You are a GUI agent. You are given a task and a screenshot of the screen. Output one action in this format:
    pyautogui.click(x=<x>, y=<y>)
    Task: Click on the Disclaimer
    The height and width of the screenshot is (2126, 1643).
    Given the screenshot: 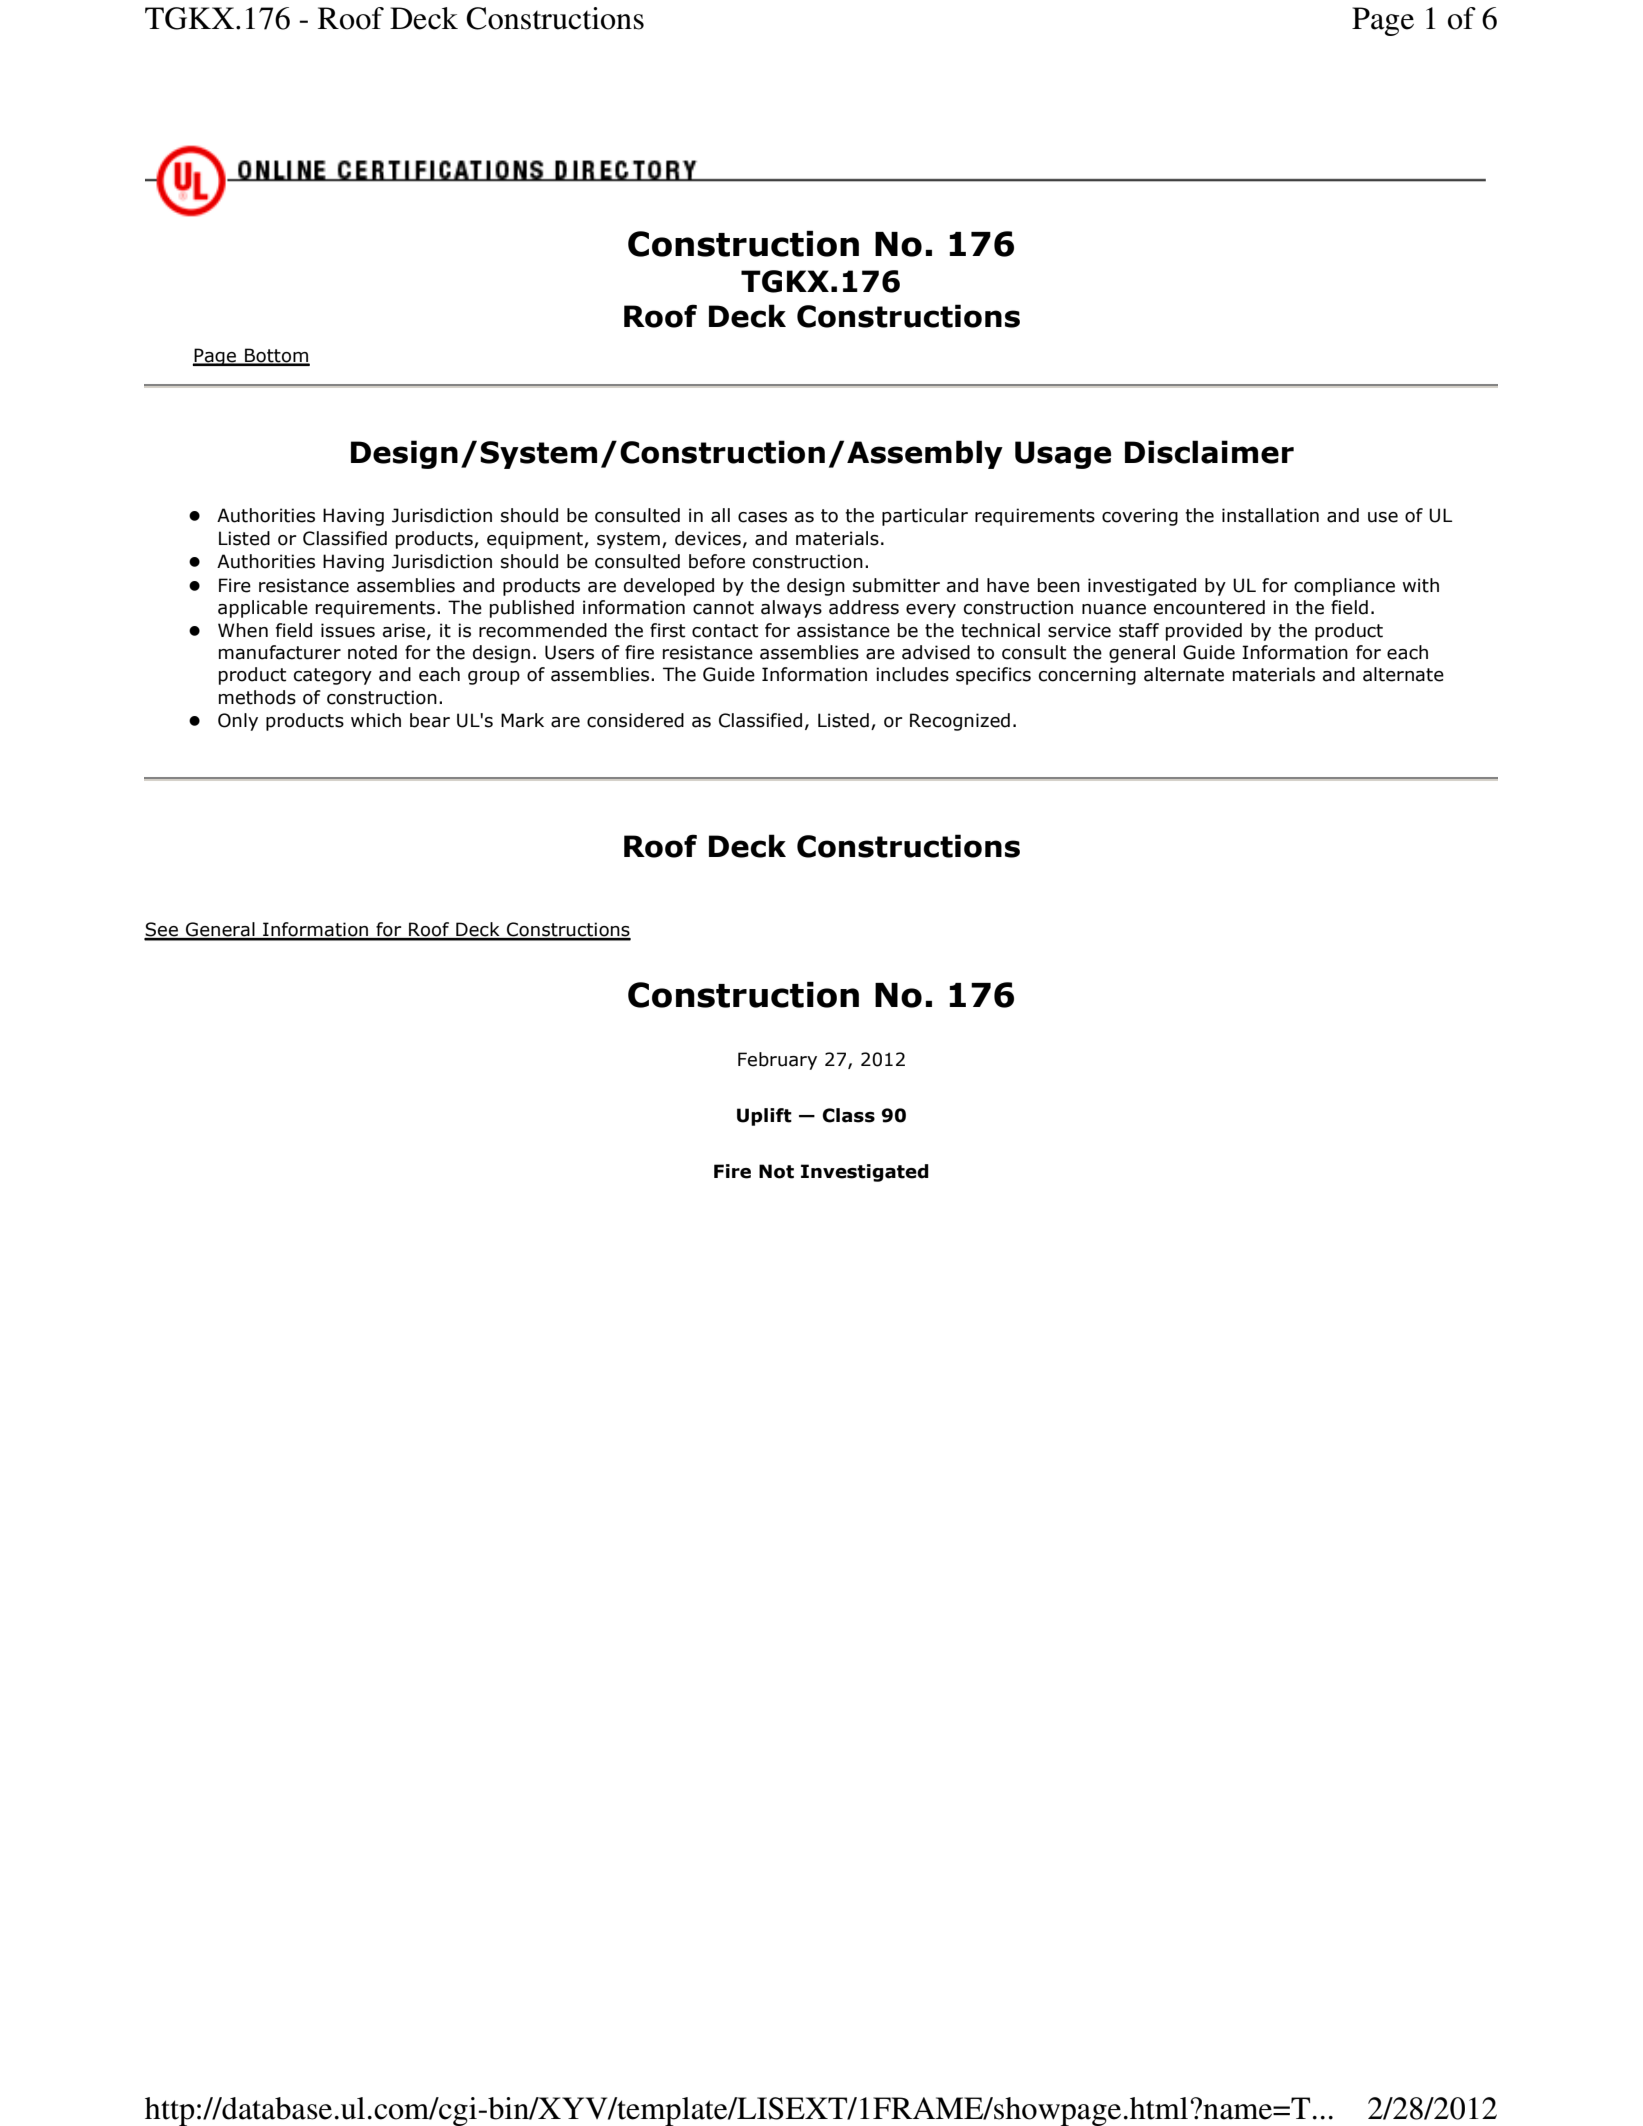 What is the action you would take?
    pyautogui.click(x=1209, y=452)
